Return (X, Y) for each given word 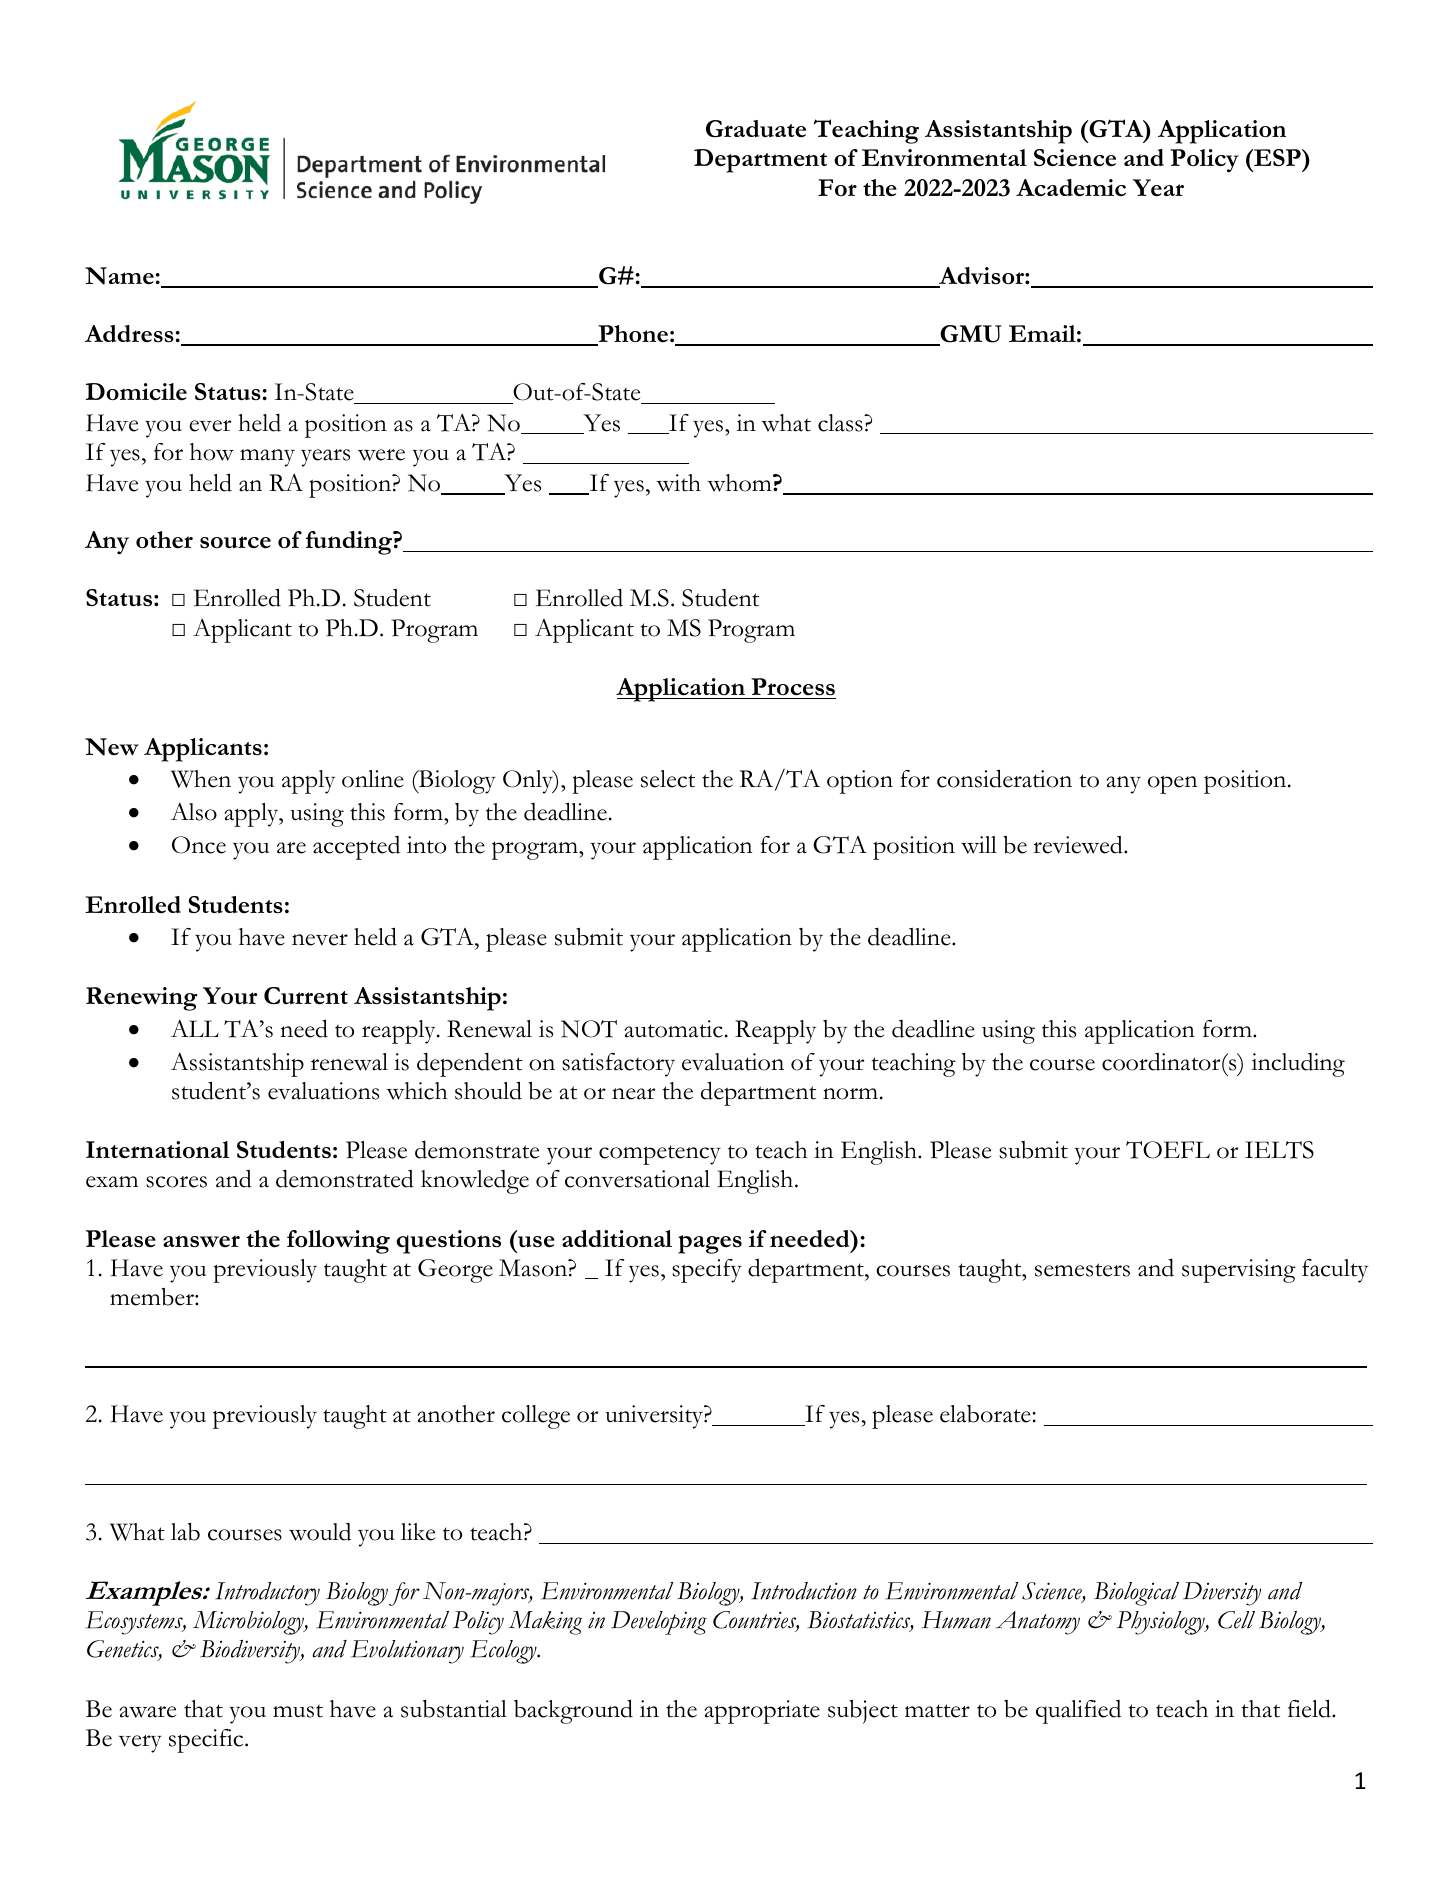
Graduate (756, 129)
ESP (1277, 157)
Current (306, 996)
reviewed (1079, 845)
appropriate (762, 1712)
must (298, 1711)
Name (119, 276)
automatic (673, 1029)
